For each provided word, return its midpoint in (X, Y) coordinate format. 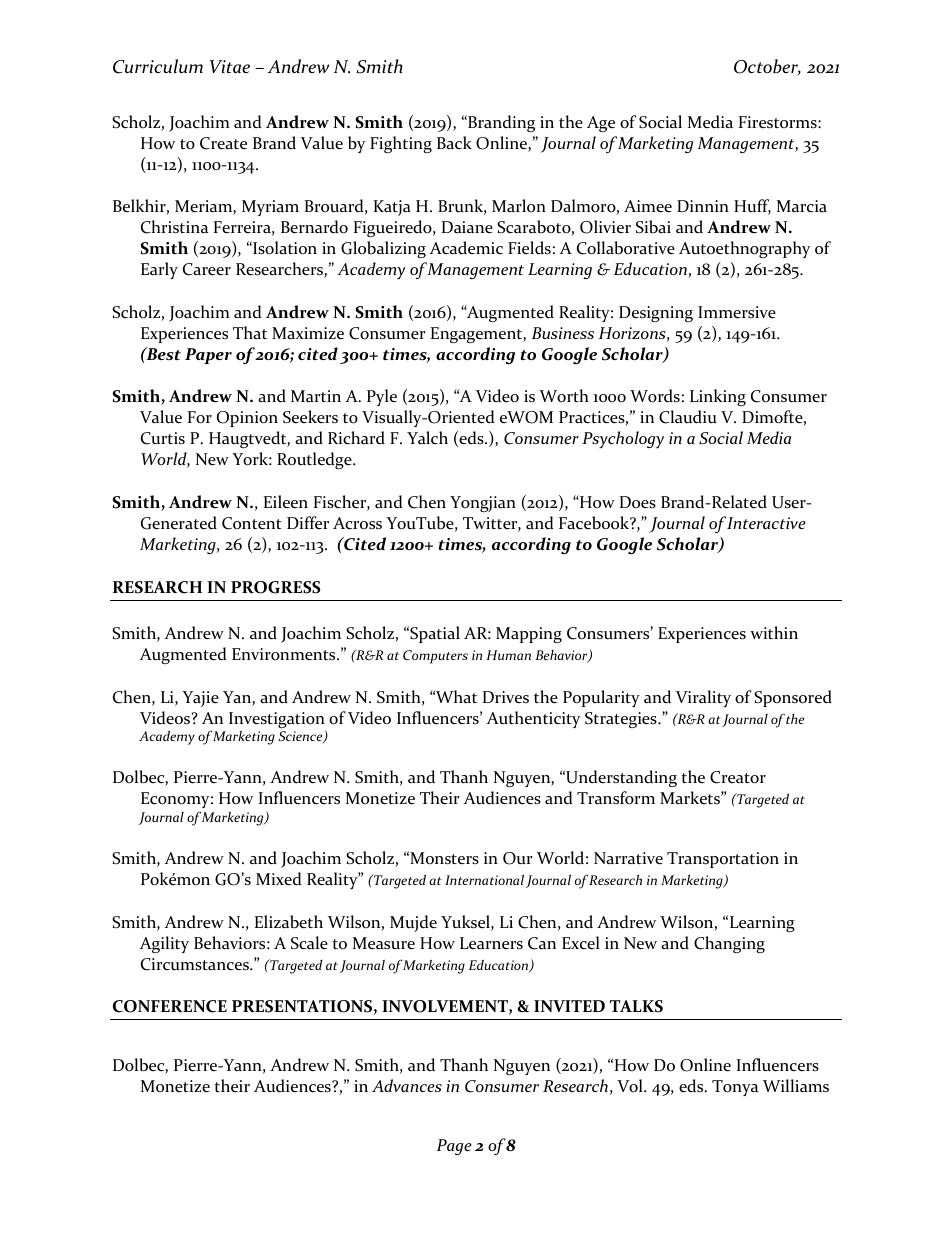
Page (454, 1147)
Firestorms (779, 122)
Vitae (230, 66)
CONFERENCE (170, 1006)
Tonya (735, 1088)
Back (454, 142)
